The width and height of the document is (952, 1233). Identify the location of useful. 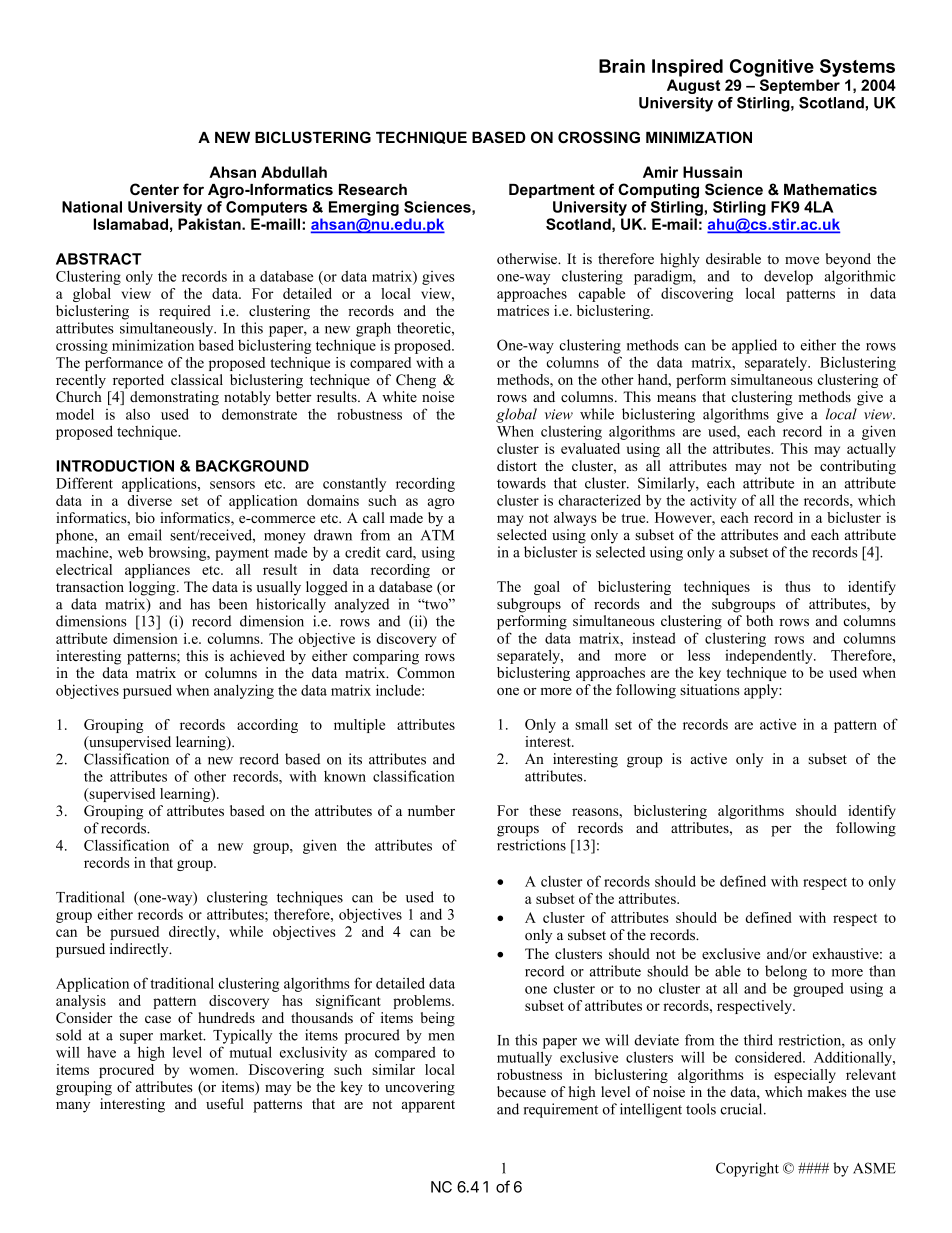
(225, 1103).
